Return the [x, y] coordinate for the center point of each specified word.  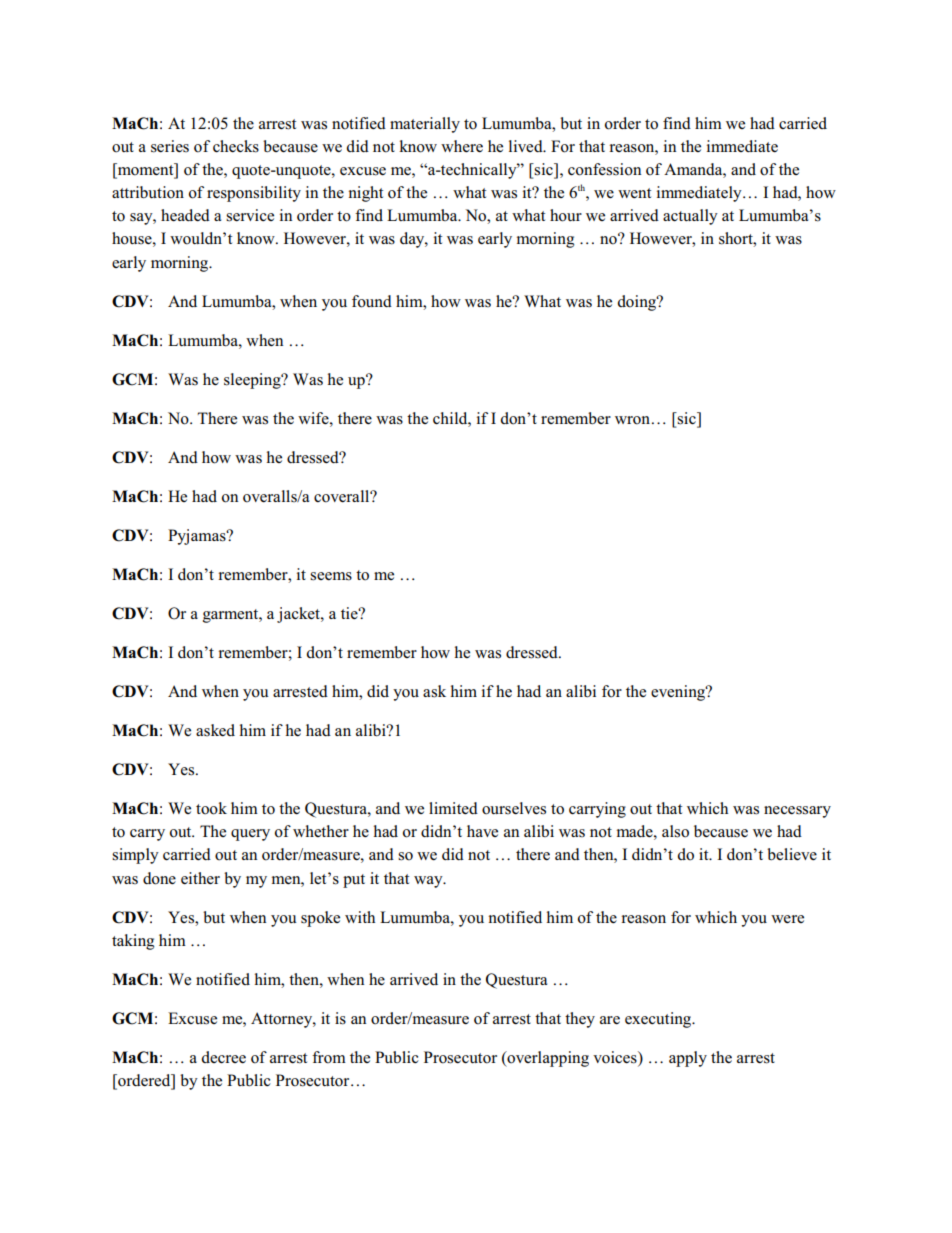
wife [314, 418]
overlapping [547, 1059]
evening [679, 693]
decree [223, 1057]
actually [690, 217]
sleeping [253, 381]
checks [236, 146]
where [462, 146]
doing [637, 303]
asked [215, 730]
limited [453, 808]
